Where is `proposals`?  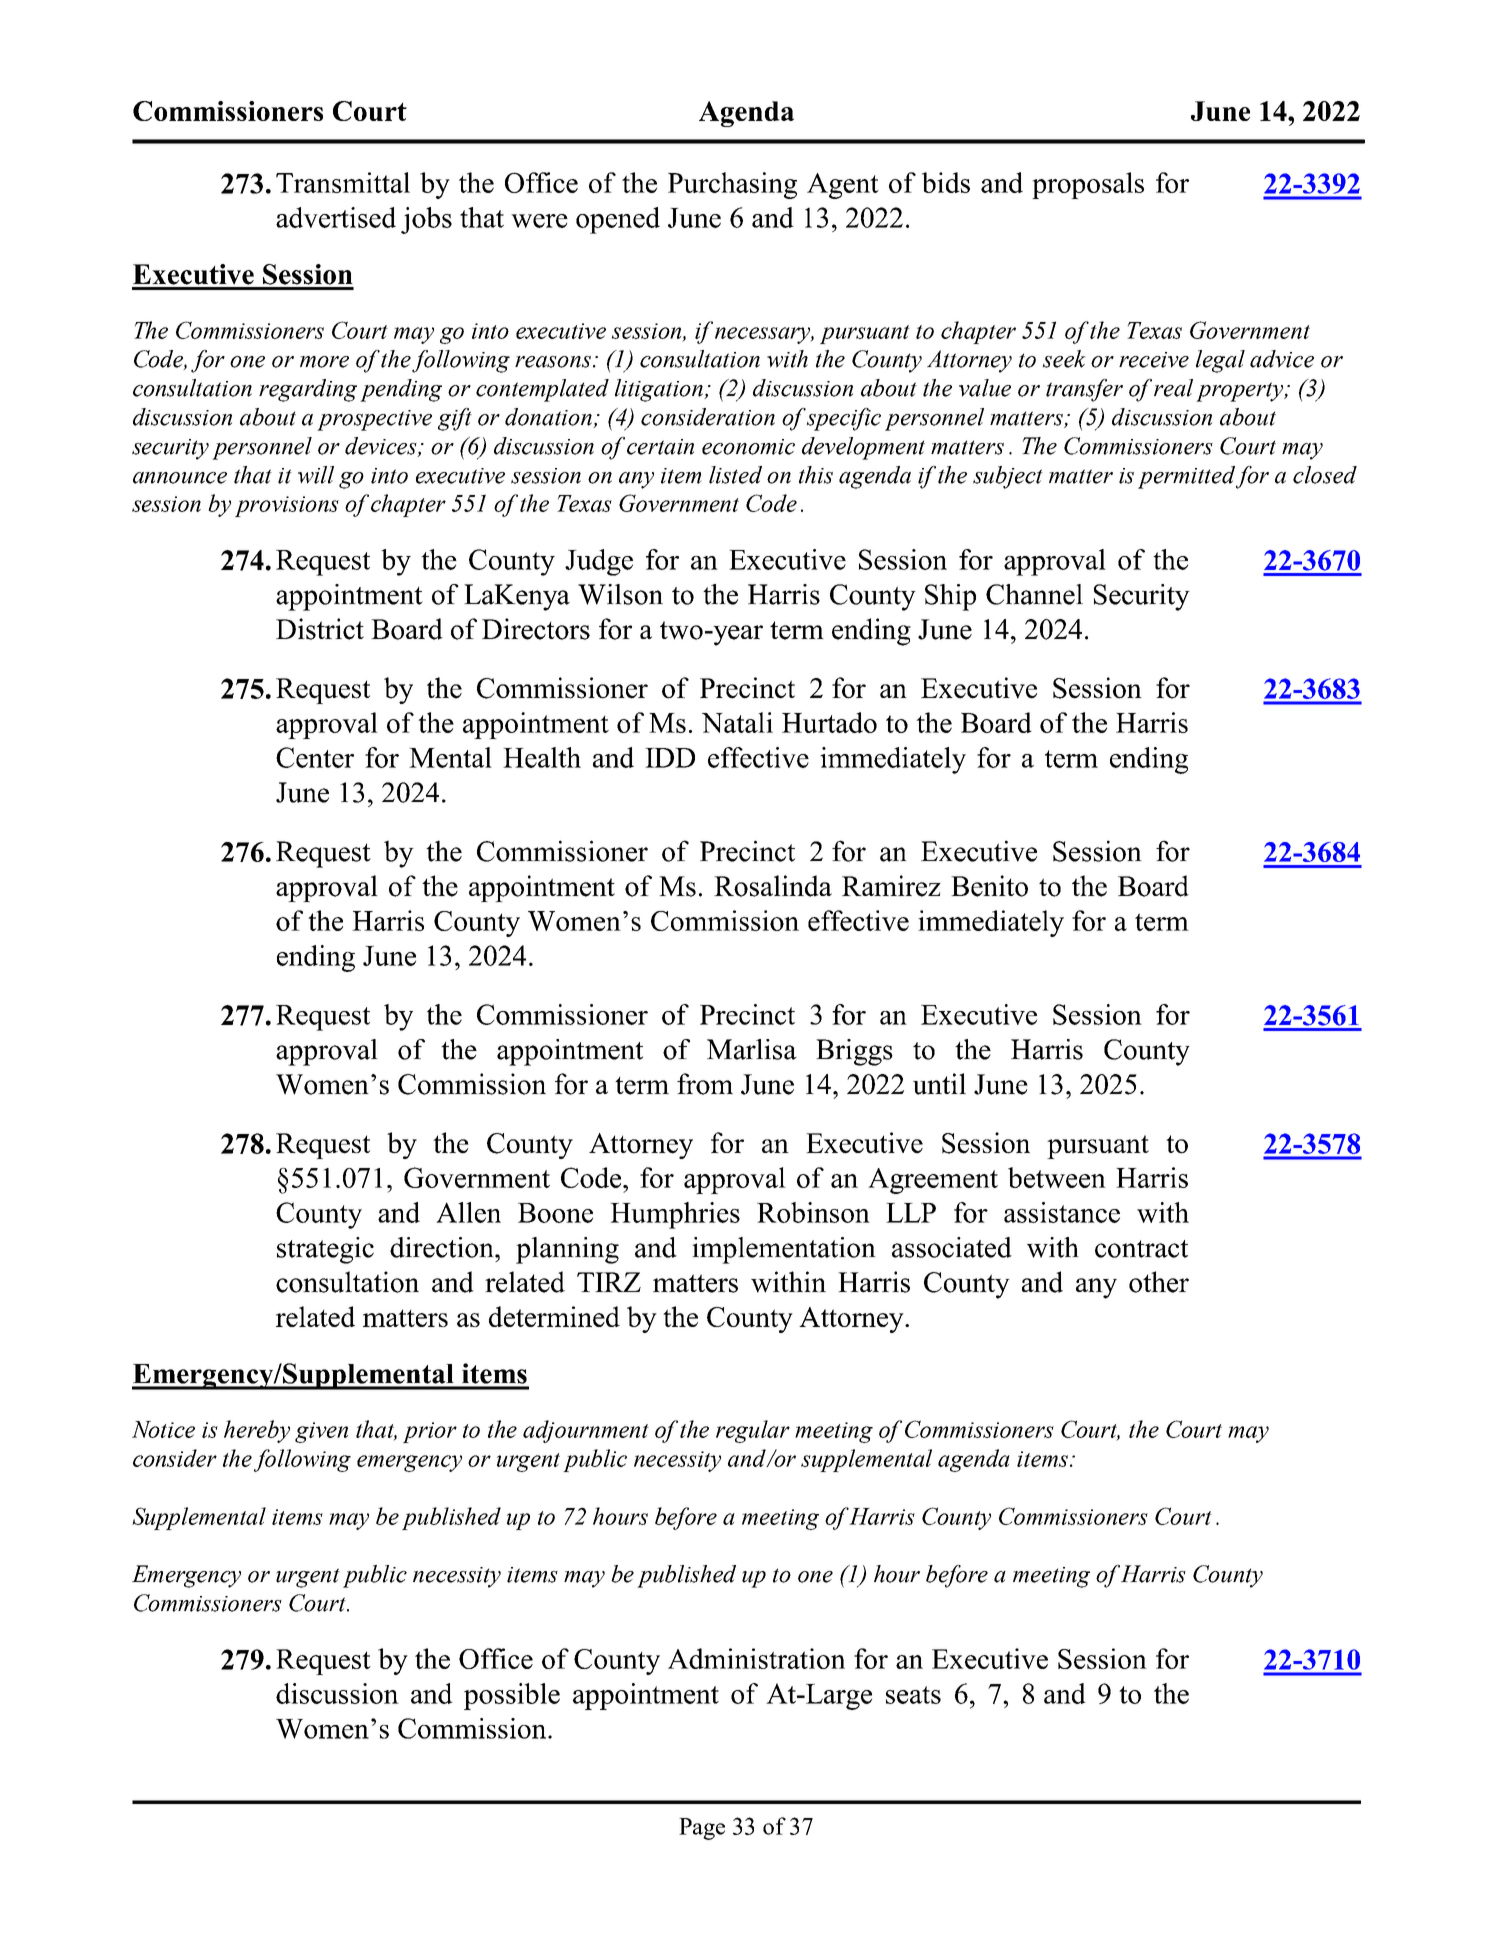 proposals is located at coordinates (1088, 185).
